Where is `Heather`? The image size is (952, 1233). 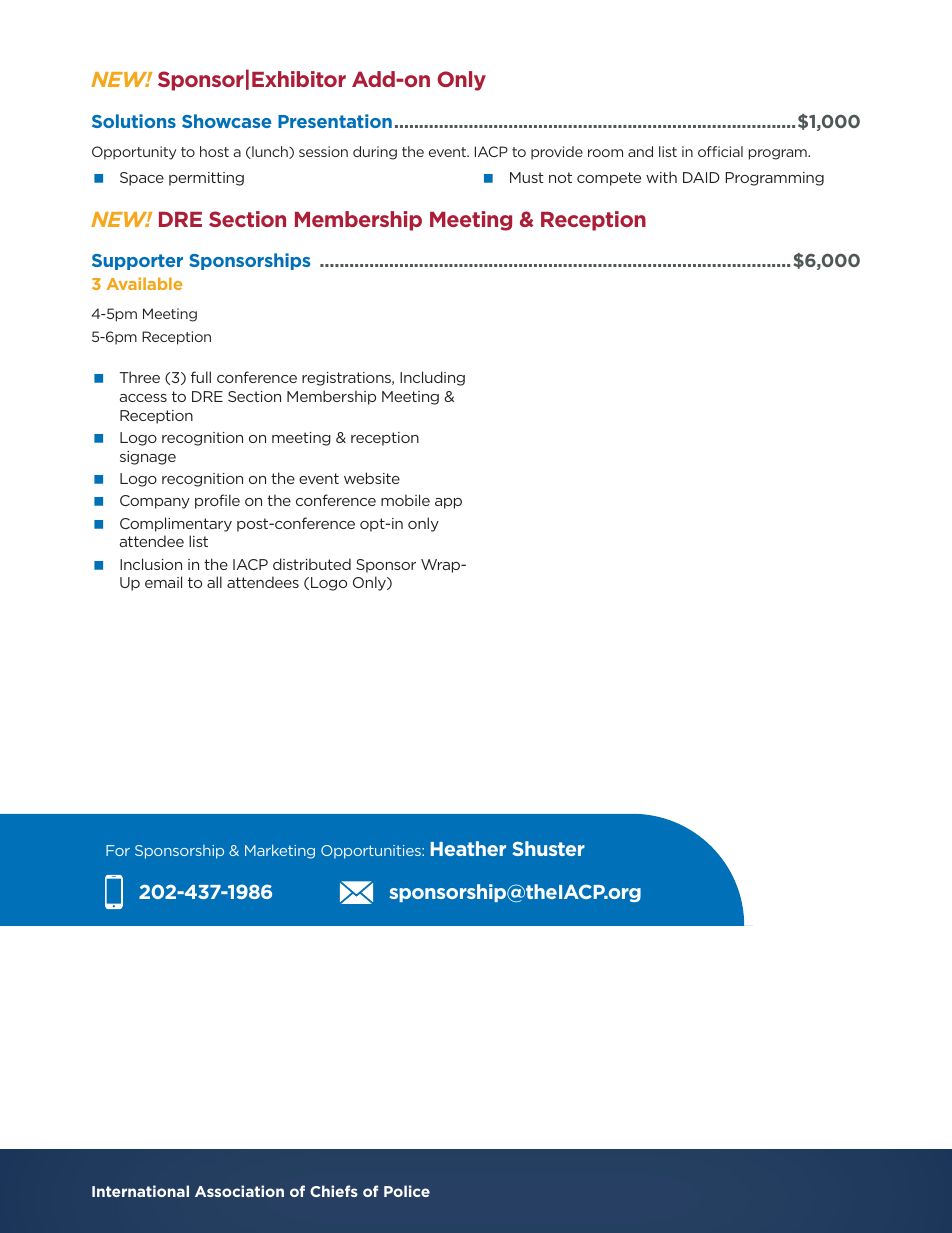
Heather is located at coordinates (468, 848).
